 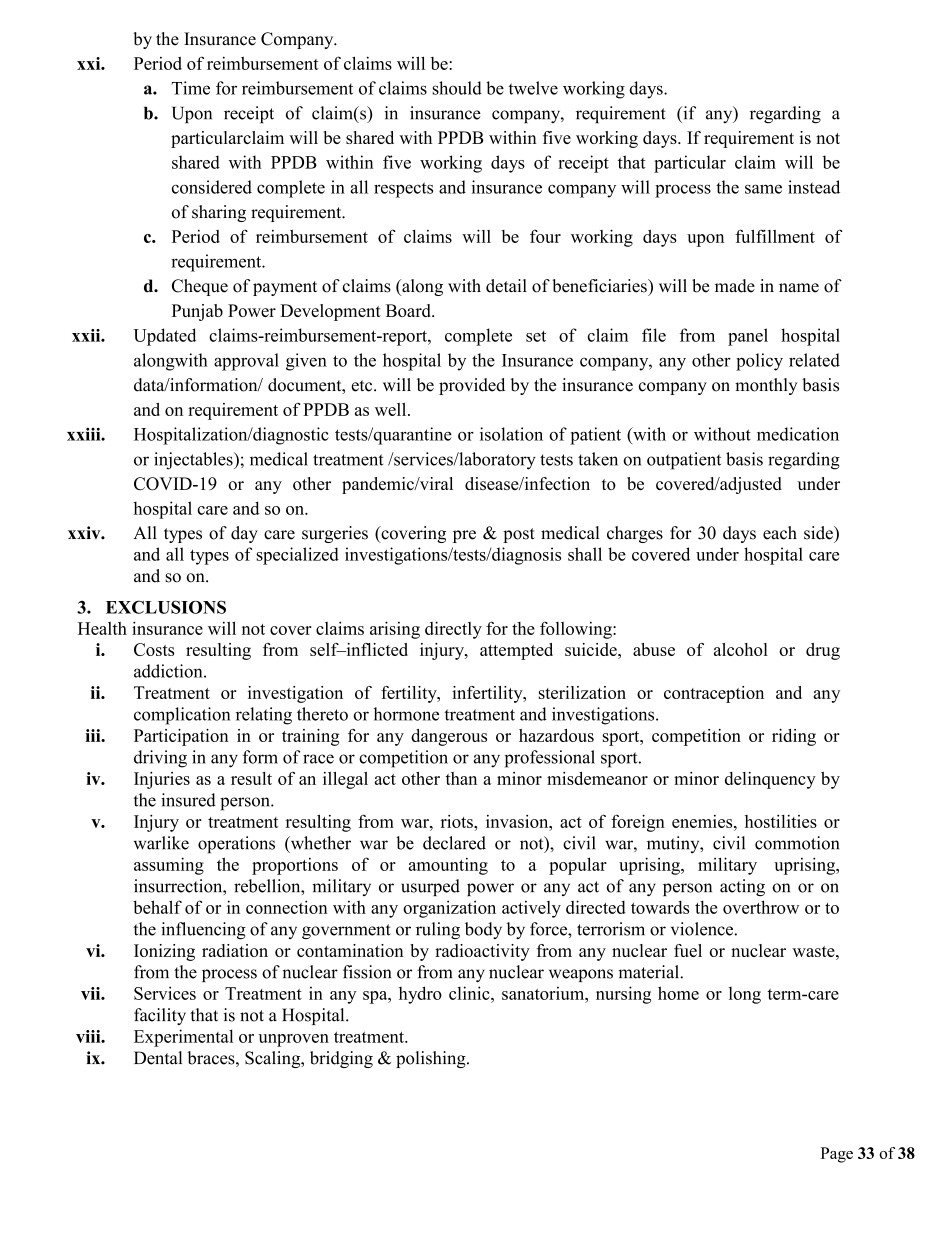 What do you see at coordinates (191, 88) in the screenshot?
I see `Time` at bounding box center [191, 88].
